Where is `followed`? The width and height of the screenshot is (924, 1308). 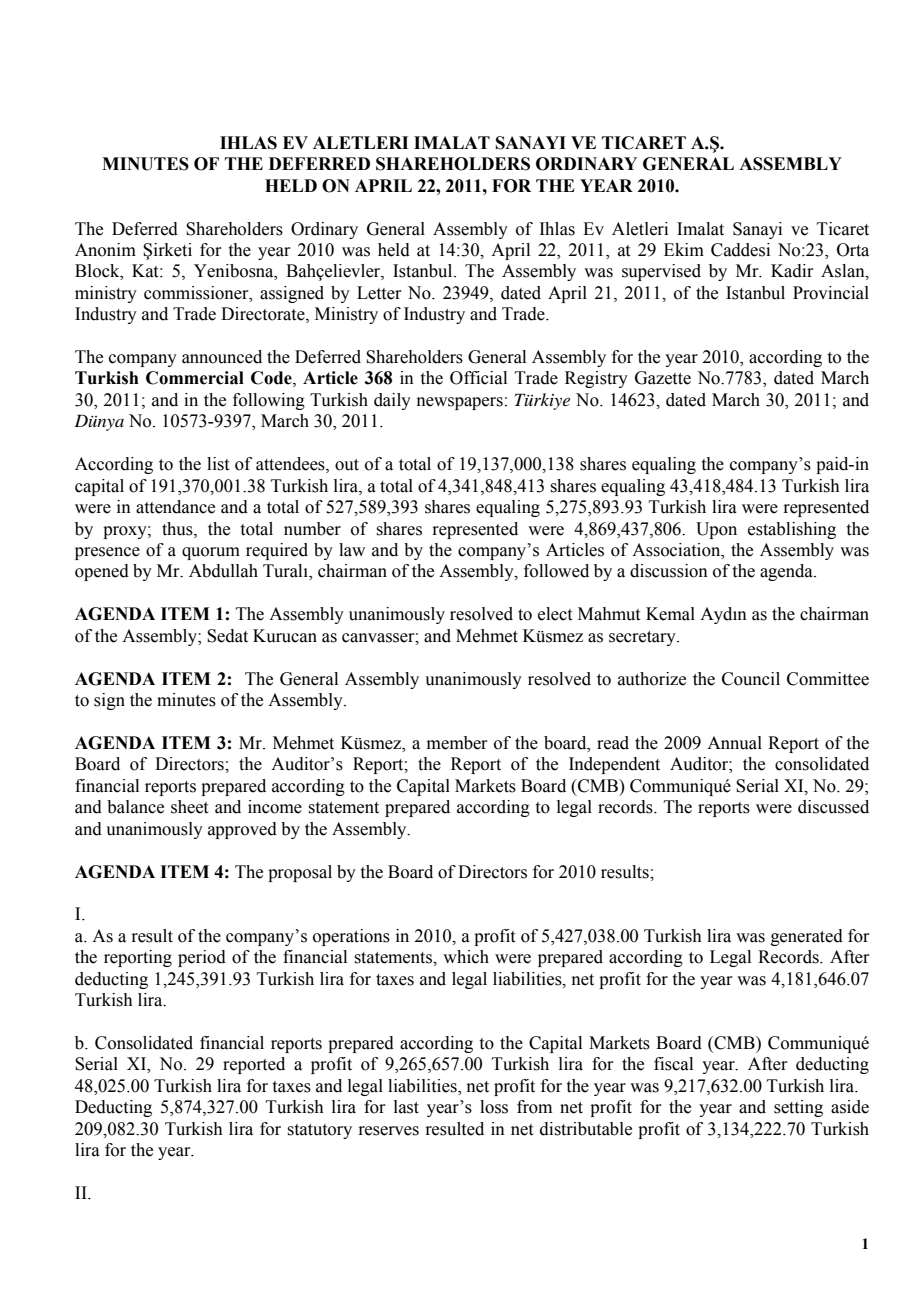
followed is located at coordinates (556, 571).
